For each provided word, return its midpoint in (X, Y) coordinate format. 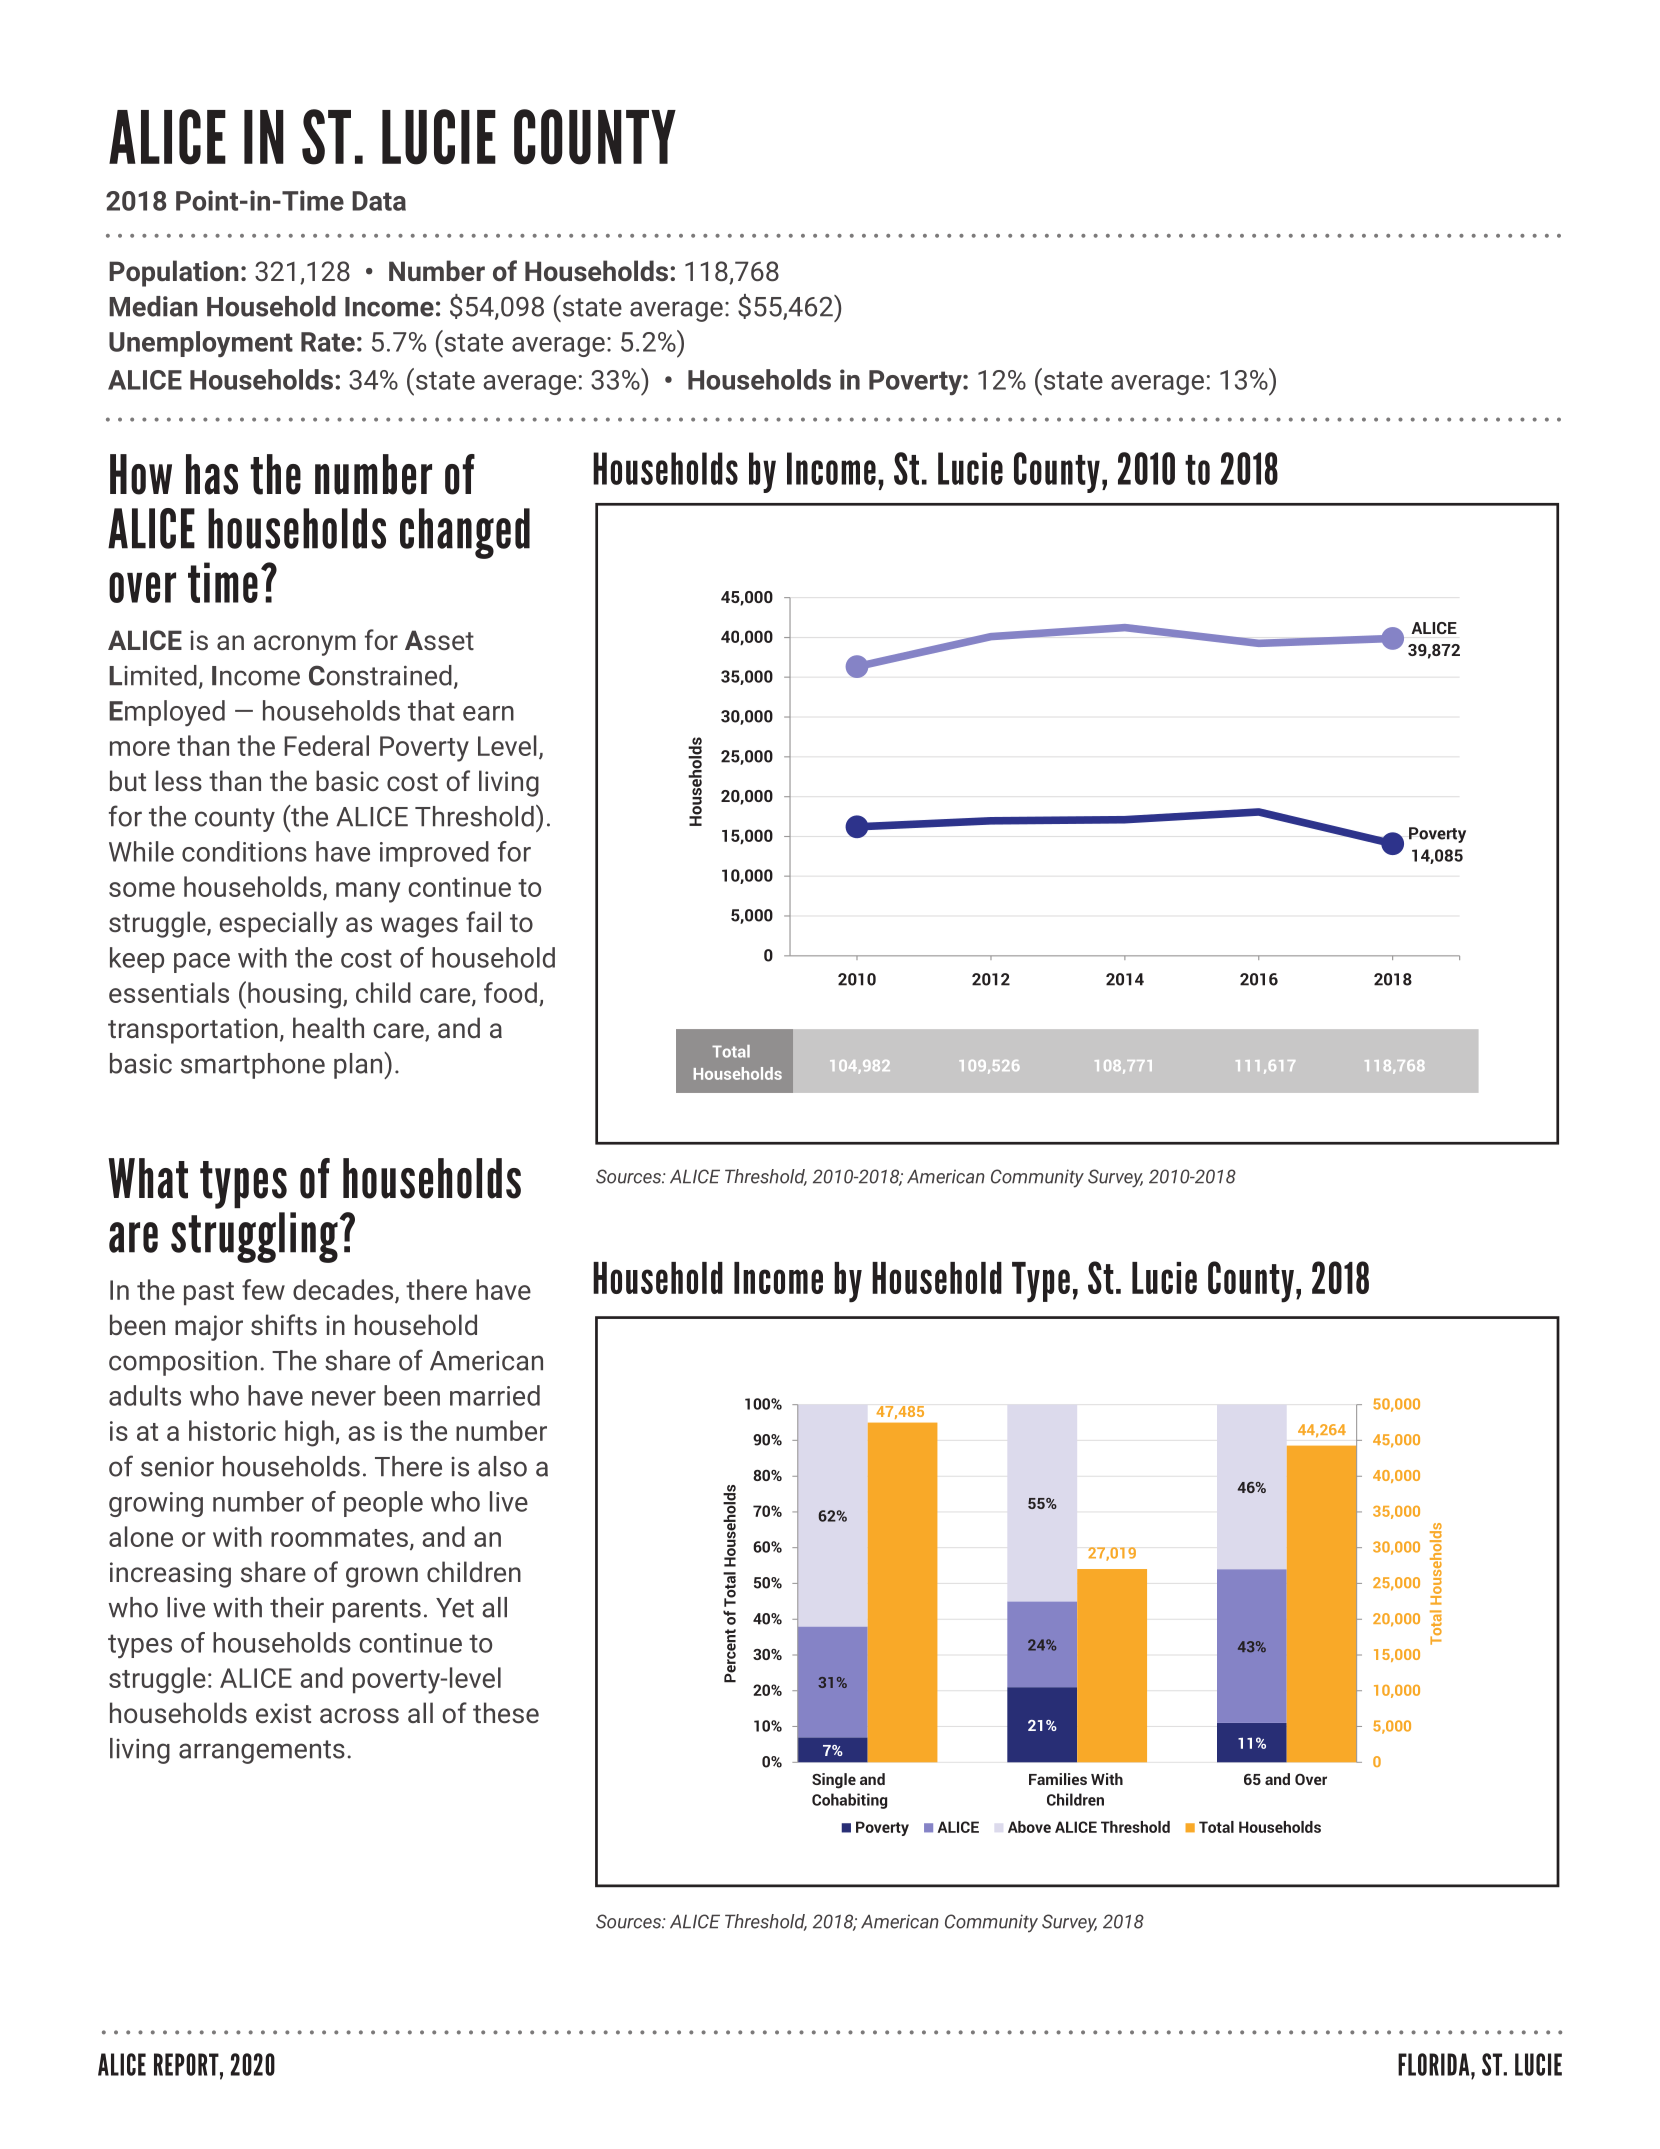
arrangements (262, 1752)
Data (379, 201)
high (310, 1433)
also (502, 1466)
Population (174, 273)
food (510, 992)
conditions (244, 851)
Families (1058, 1779)
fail (483, 921)
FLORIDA (1435, 2064)
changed (465, 533)
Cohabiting (849, 1801)
